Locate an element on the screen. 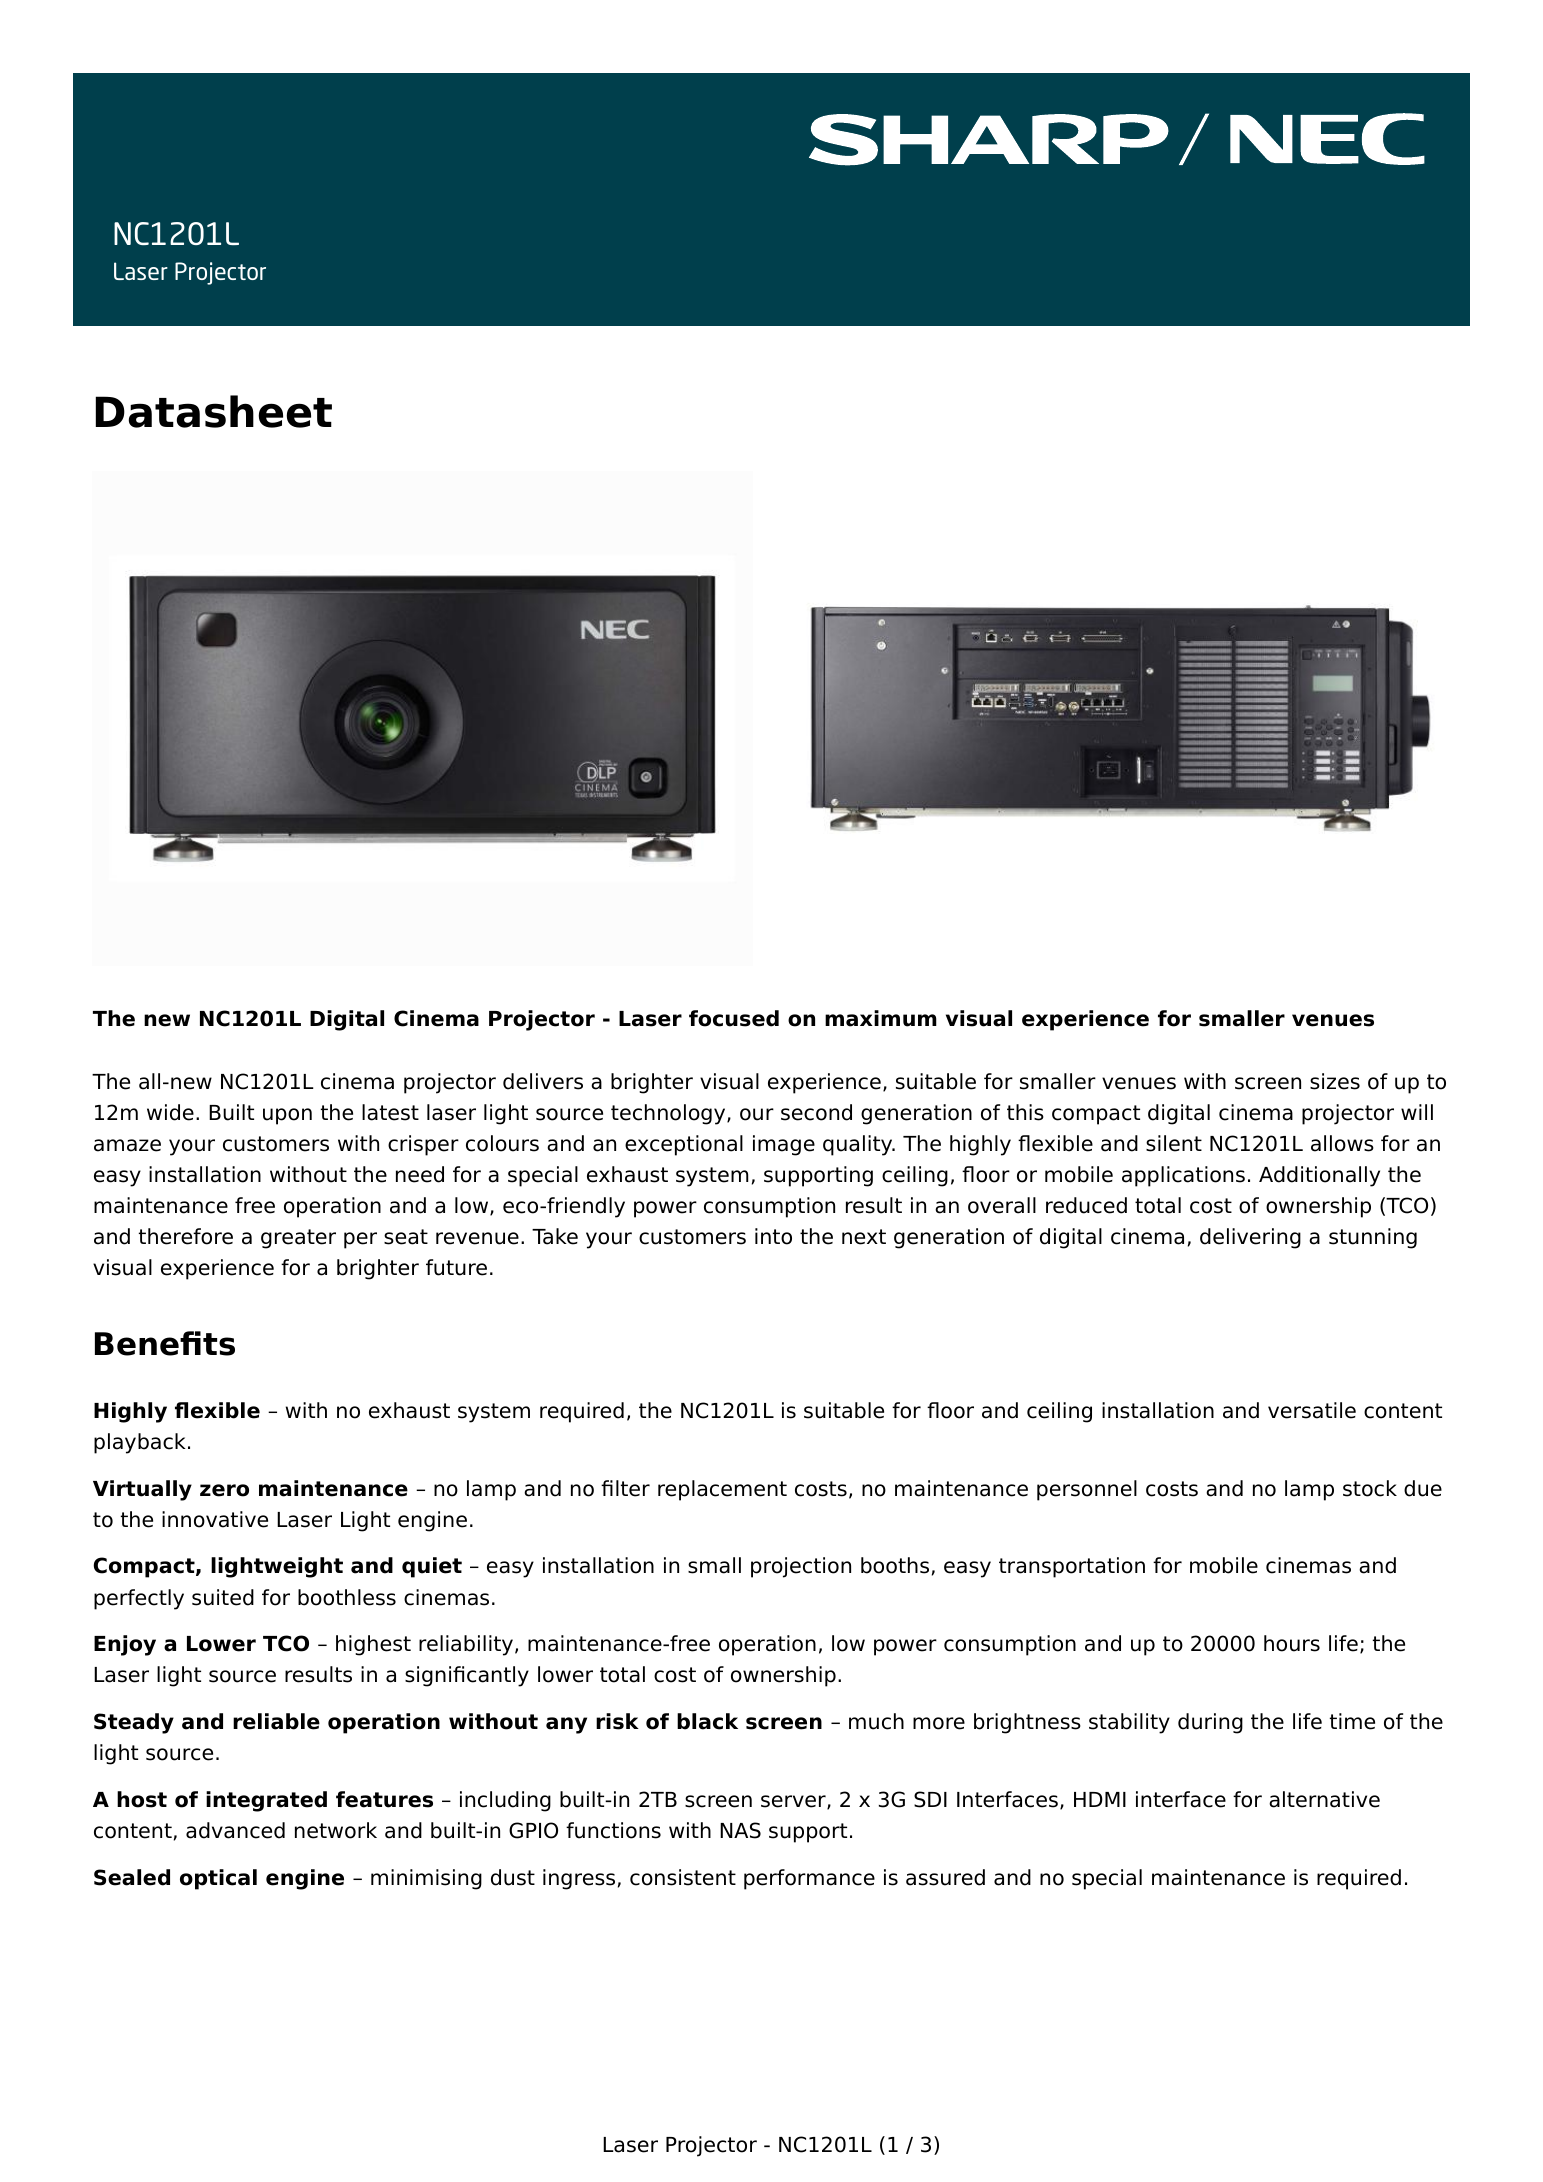  Datasheet is located at coordinates (214, 411).
